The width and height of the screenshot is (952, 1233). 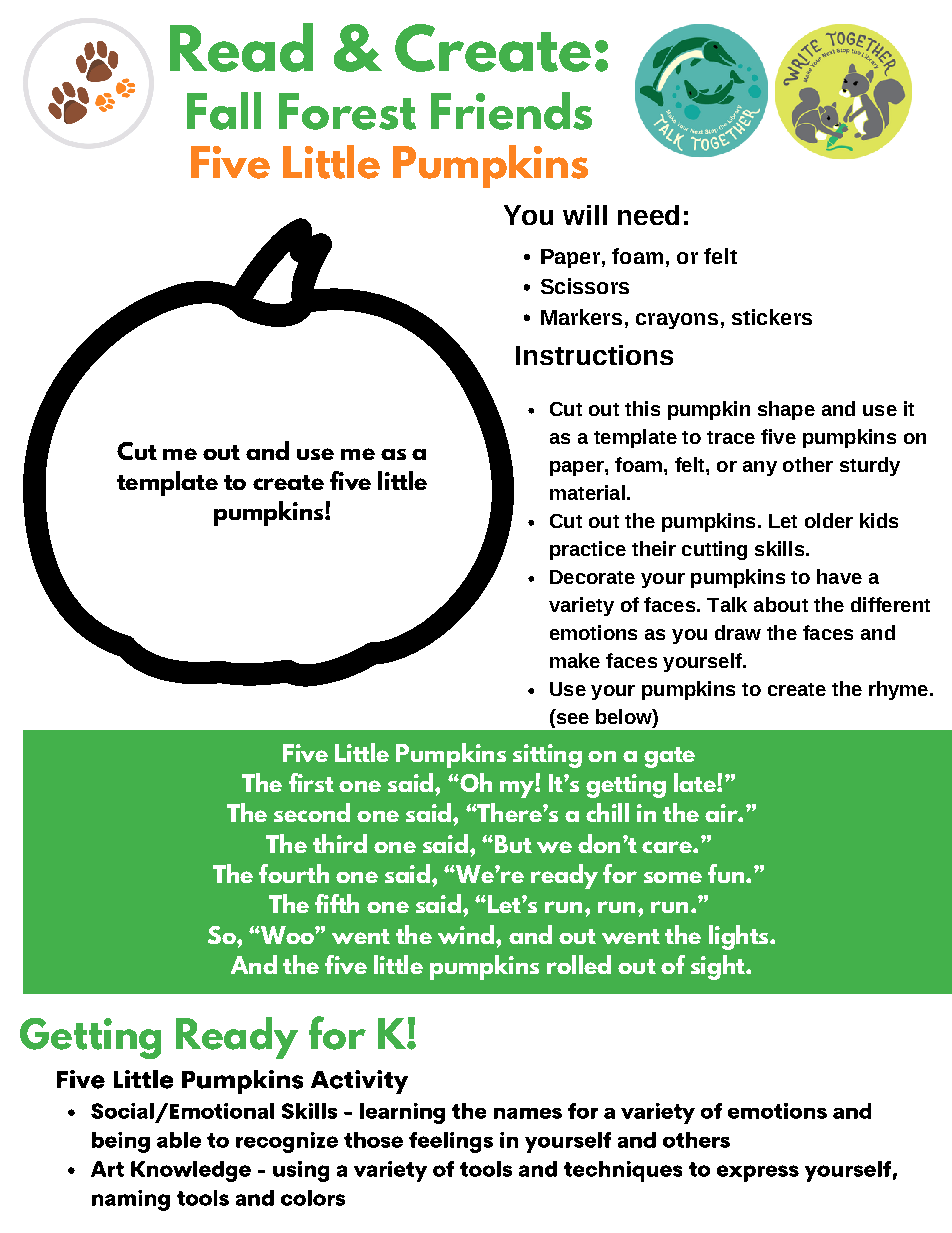 What do you see at coordinates (648, 215) in the screenshot?
I see `need` at bounding box center [648, 215].
